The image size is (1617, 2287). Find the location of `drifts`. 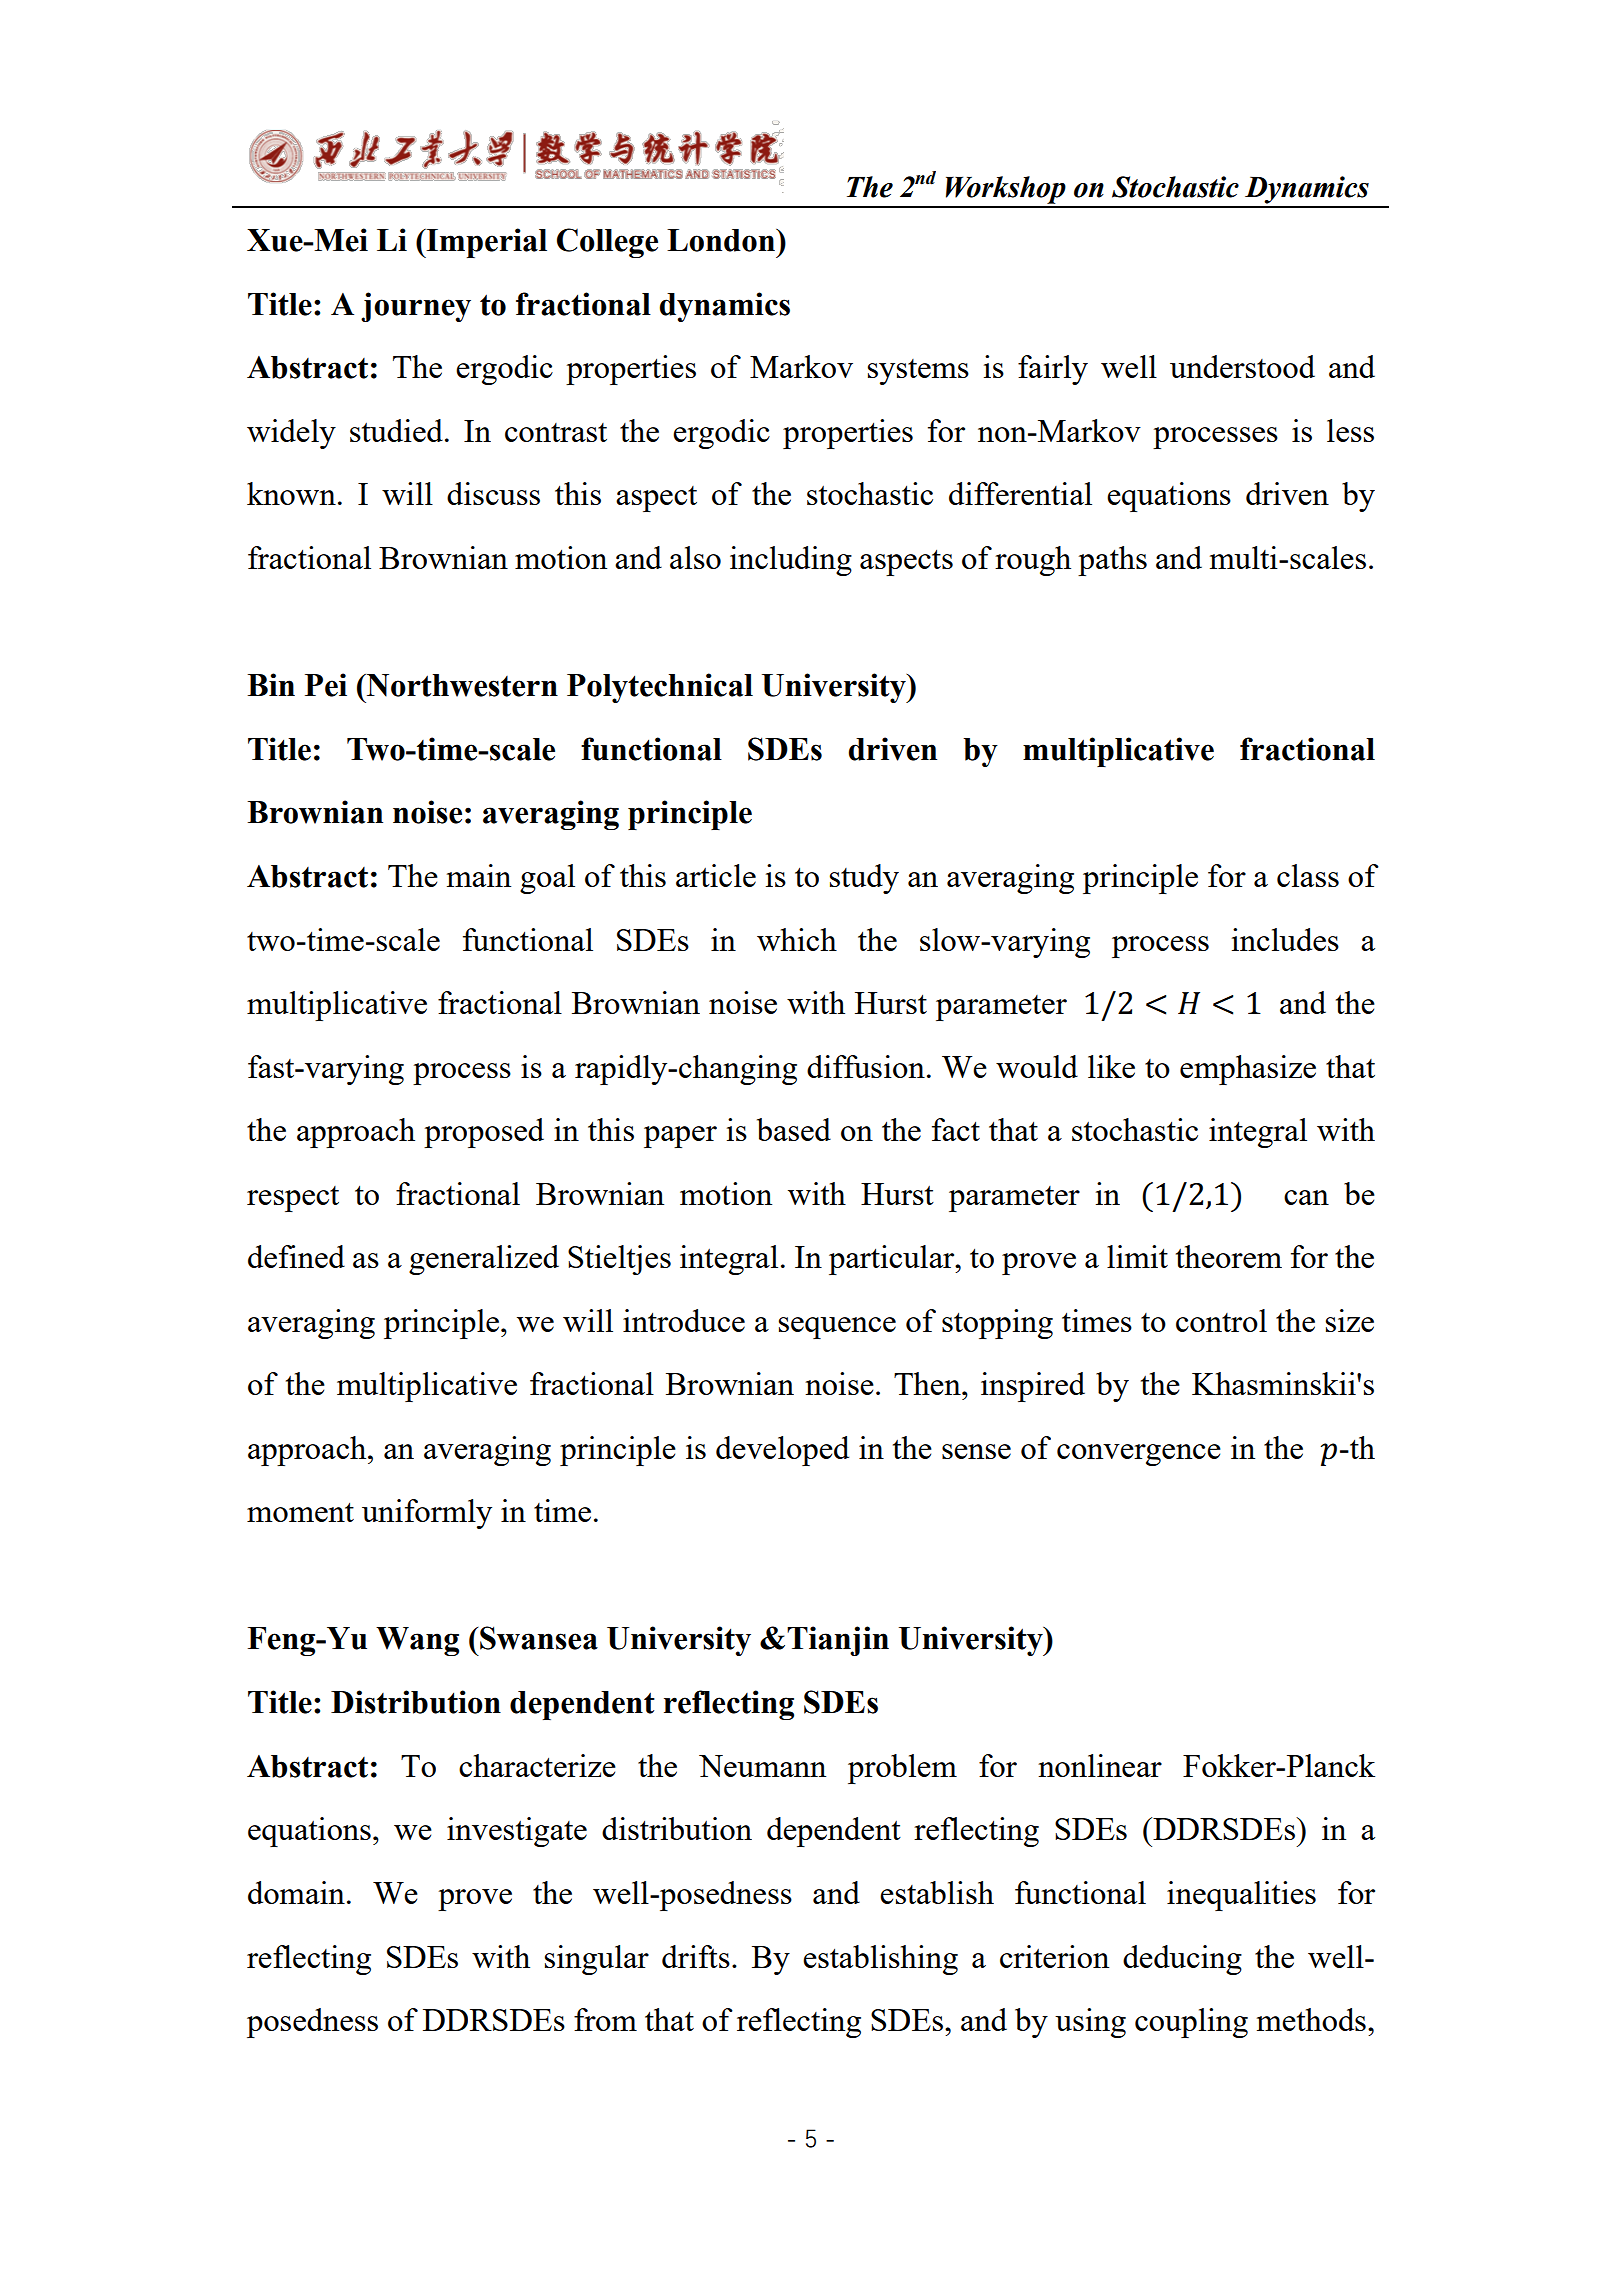

drifts is located at coordinates (696, 1956).
